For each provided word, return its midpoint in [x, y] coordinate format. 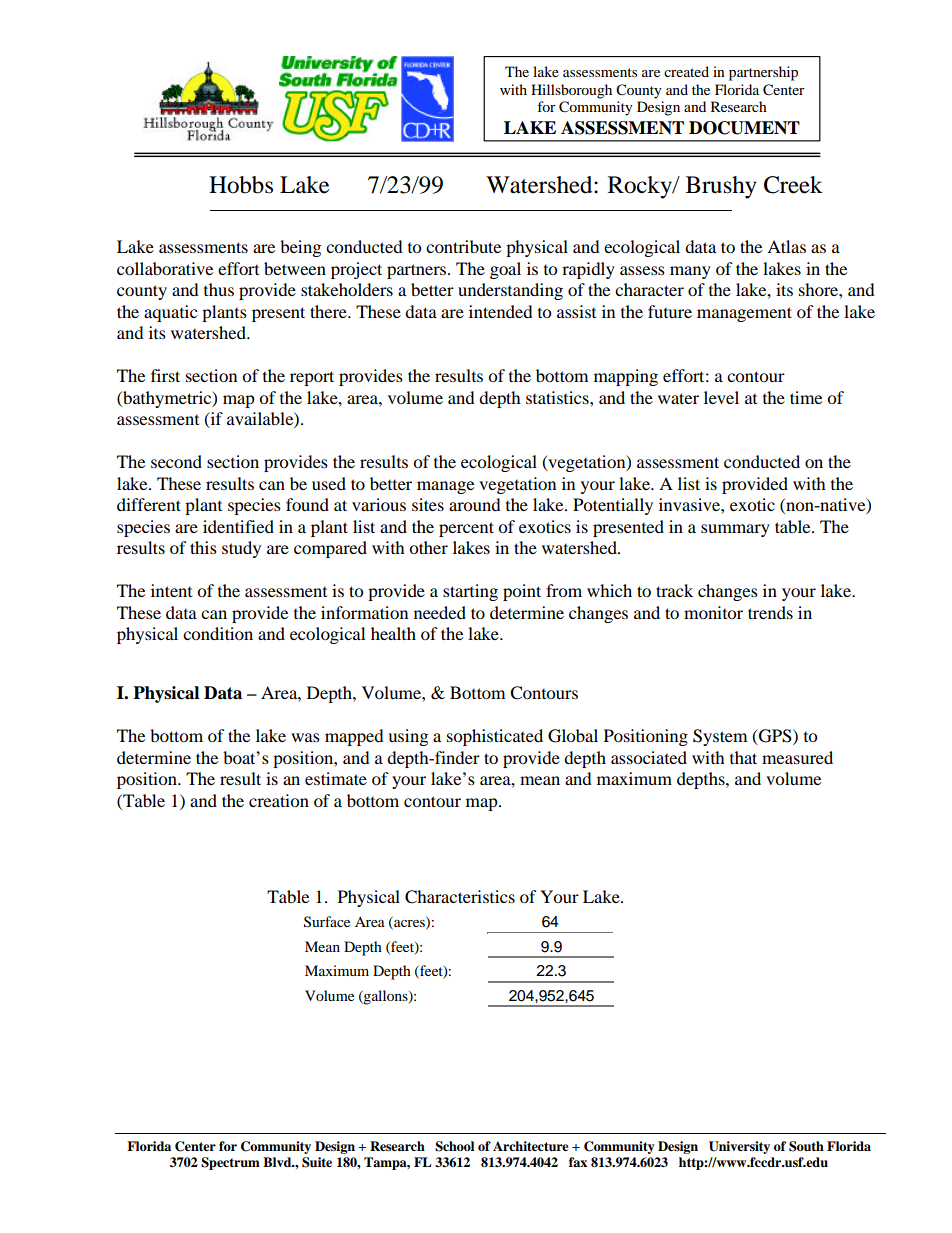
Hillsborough [571, 91]
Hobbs [241, 185]
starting [470, 592]
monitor [713, 612]
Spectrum [230, 1163]
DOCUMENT [744, 128]
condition [218, 633]
